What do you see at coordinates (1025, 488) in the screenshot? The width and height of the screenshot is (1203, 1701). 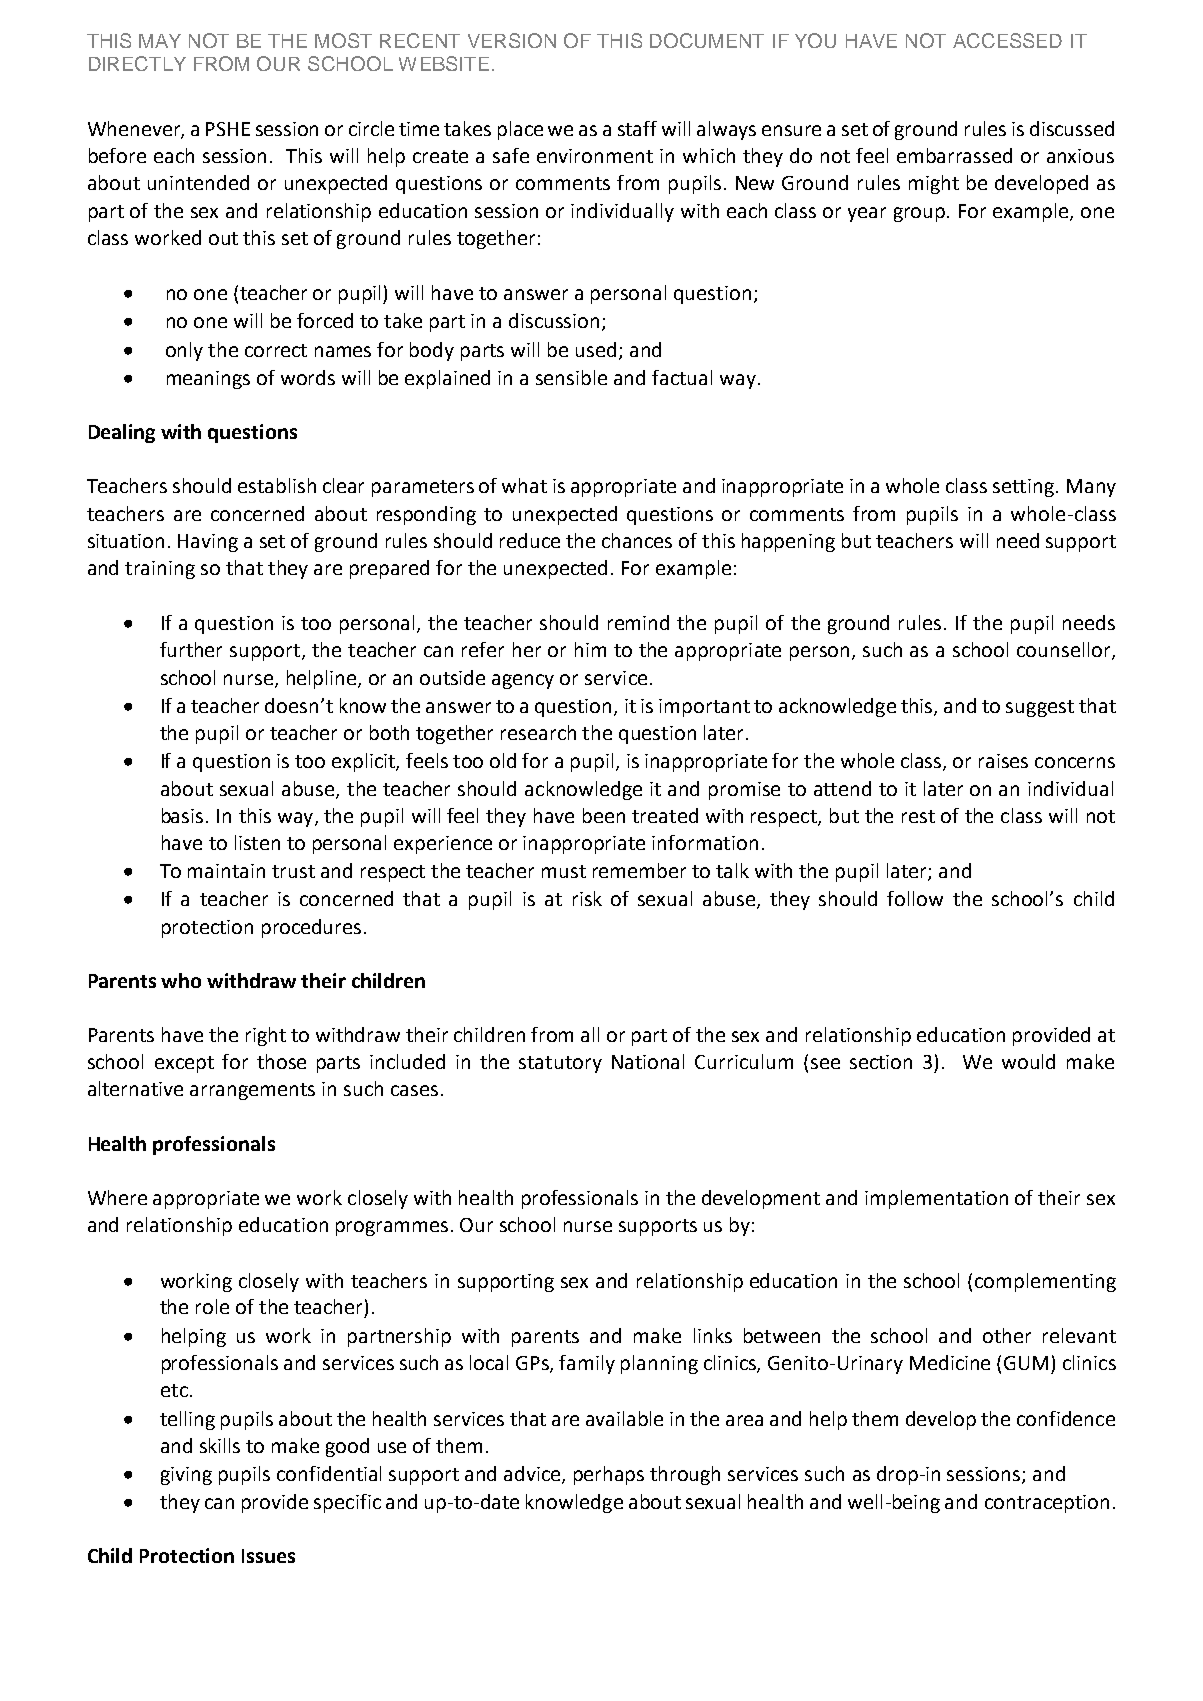 I see `setting` at bounding box center [1025, 488].
